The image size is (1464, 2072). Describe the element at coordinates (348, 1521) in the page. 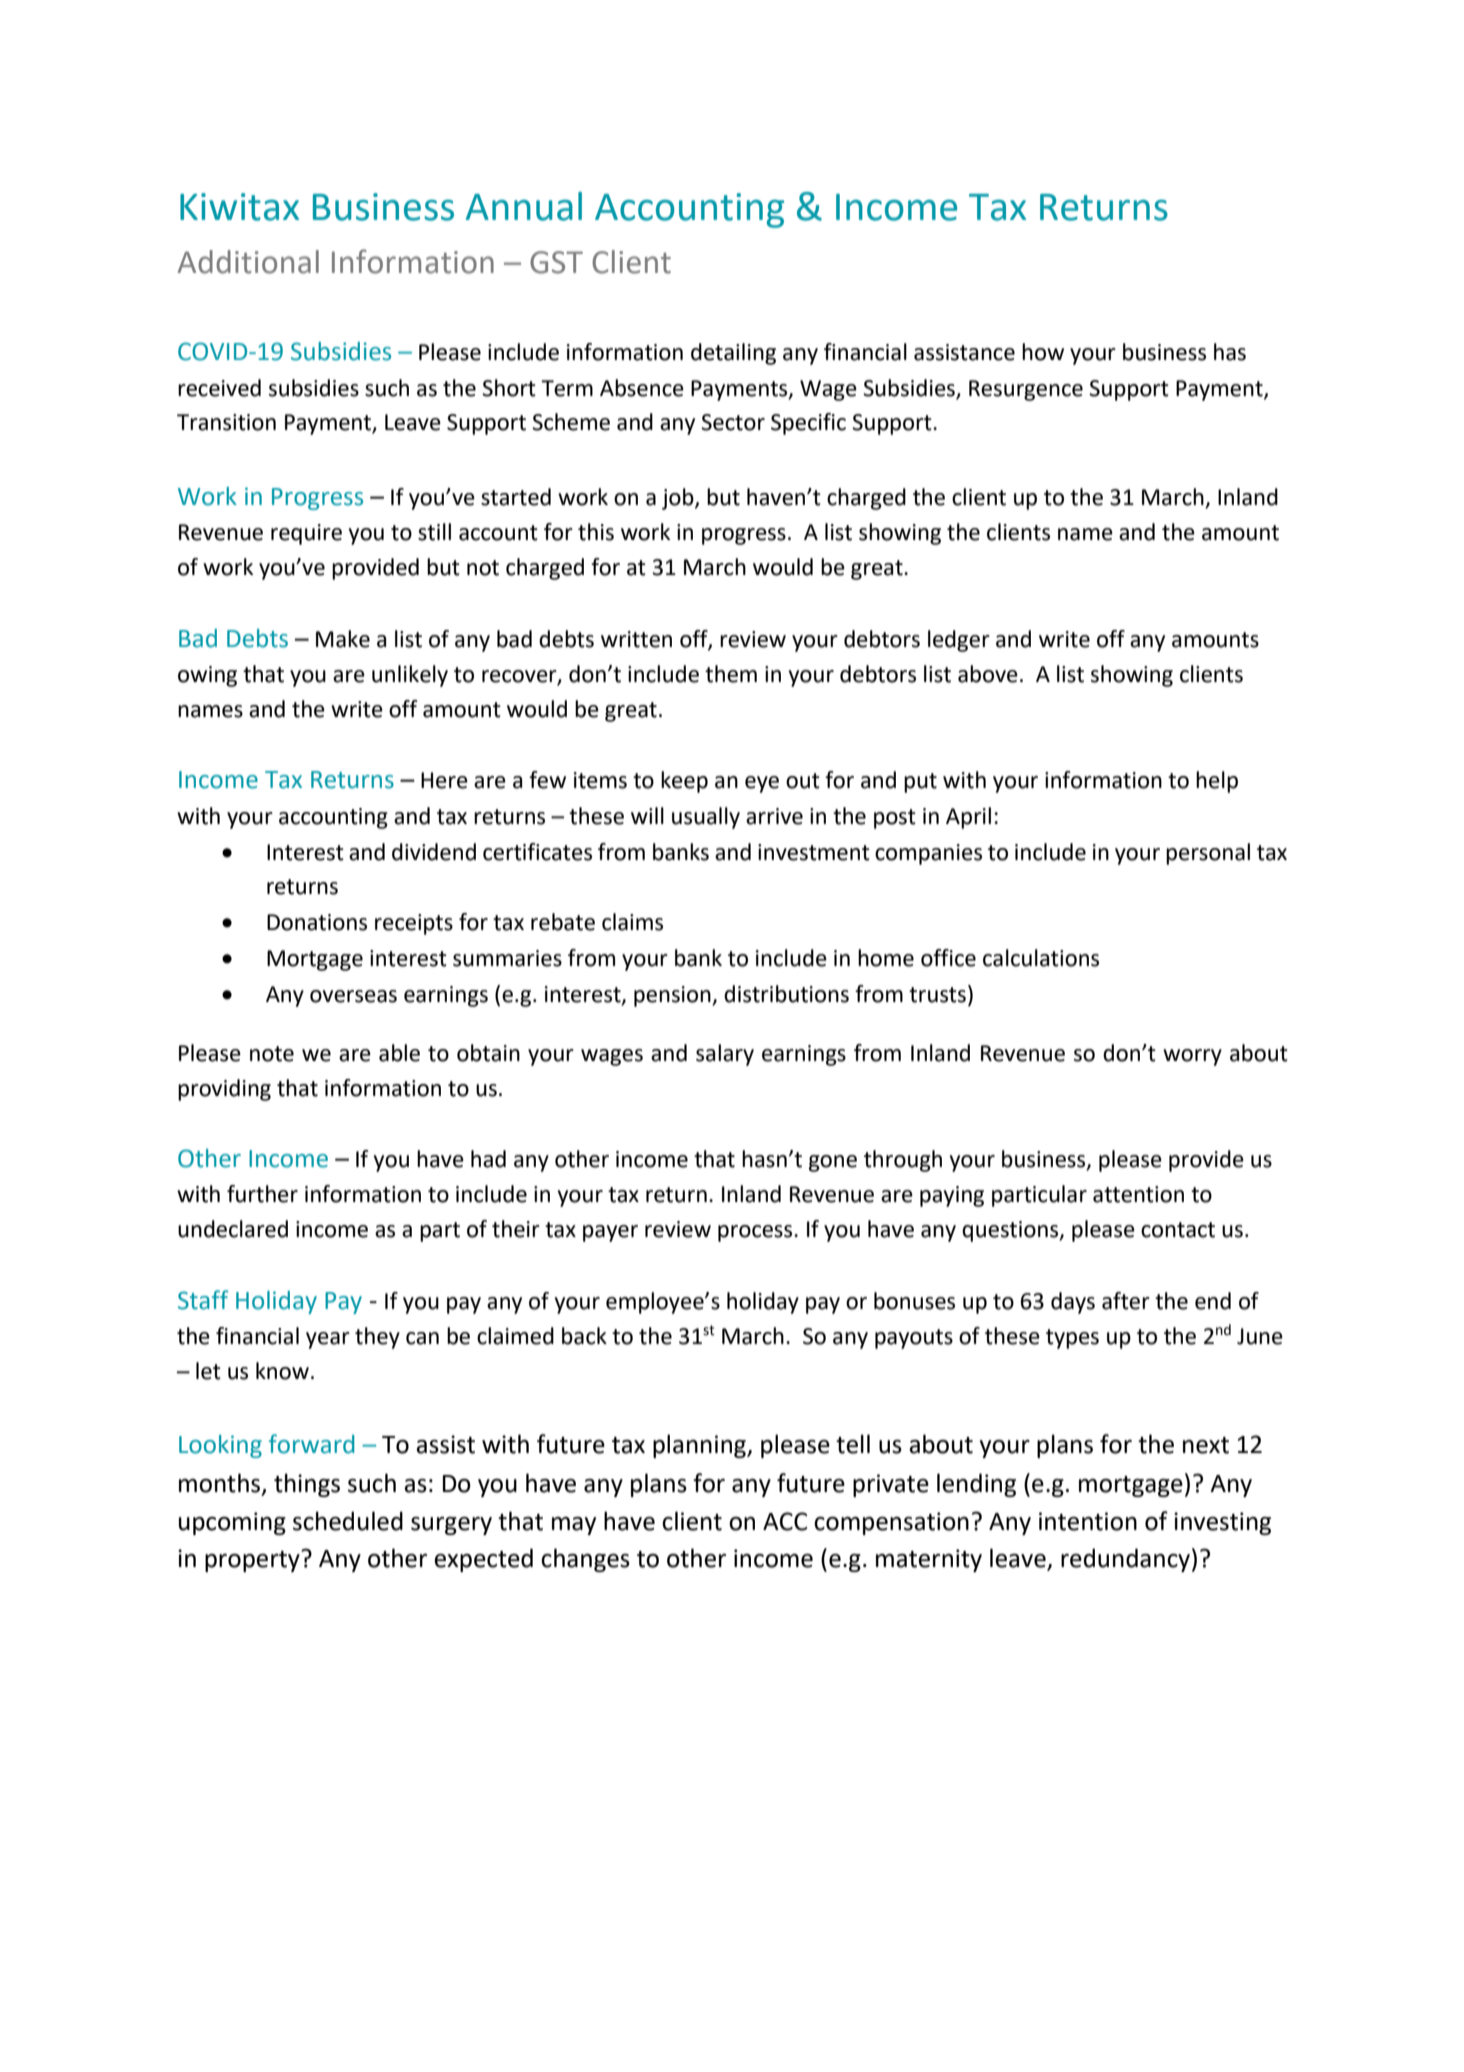

I see `scheduled` at that location.
